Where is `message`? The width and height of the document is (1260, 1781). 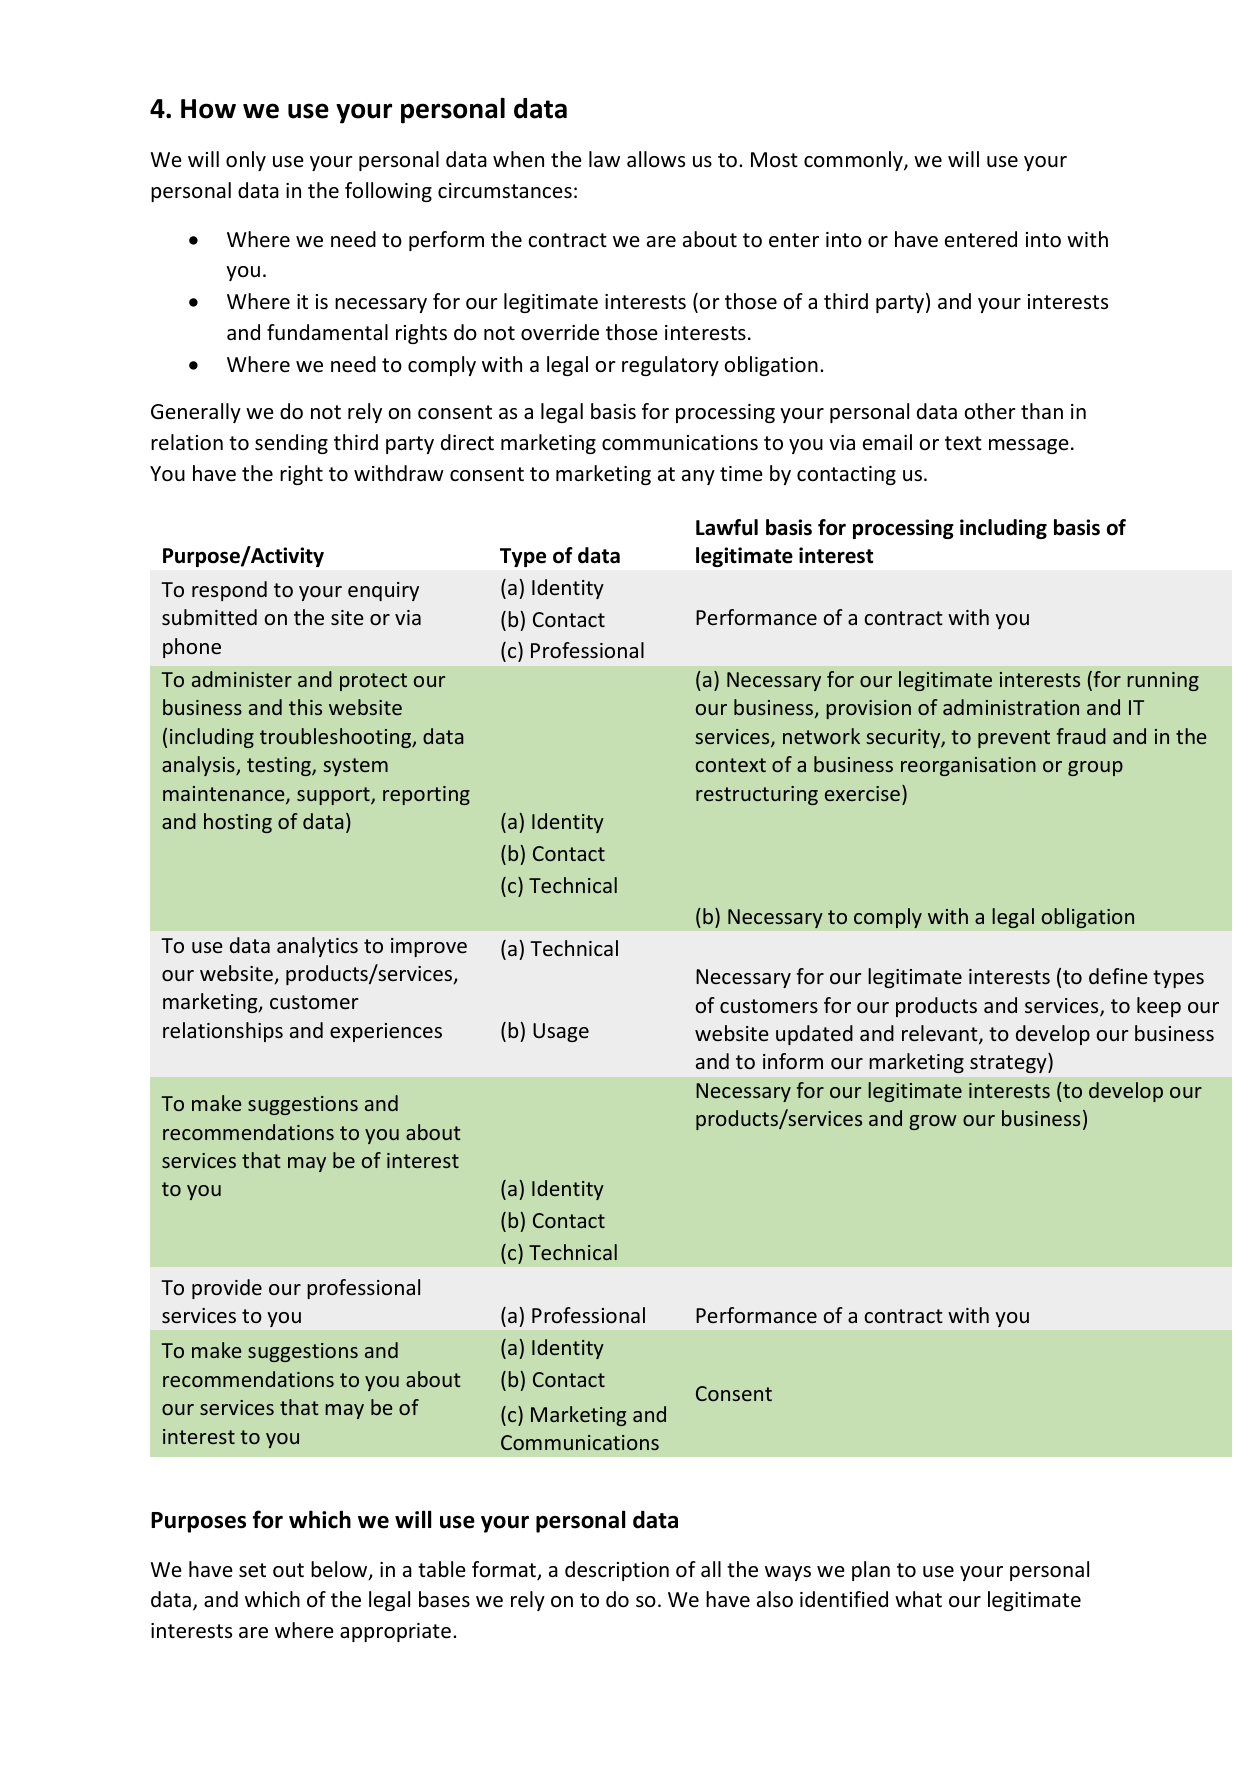 message is located at coordinates (1029, 446).
